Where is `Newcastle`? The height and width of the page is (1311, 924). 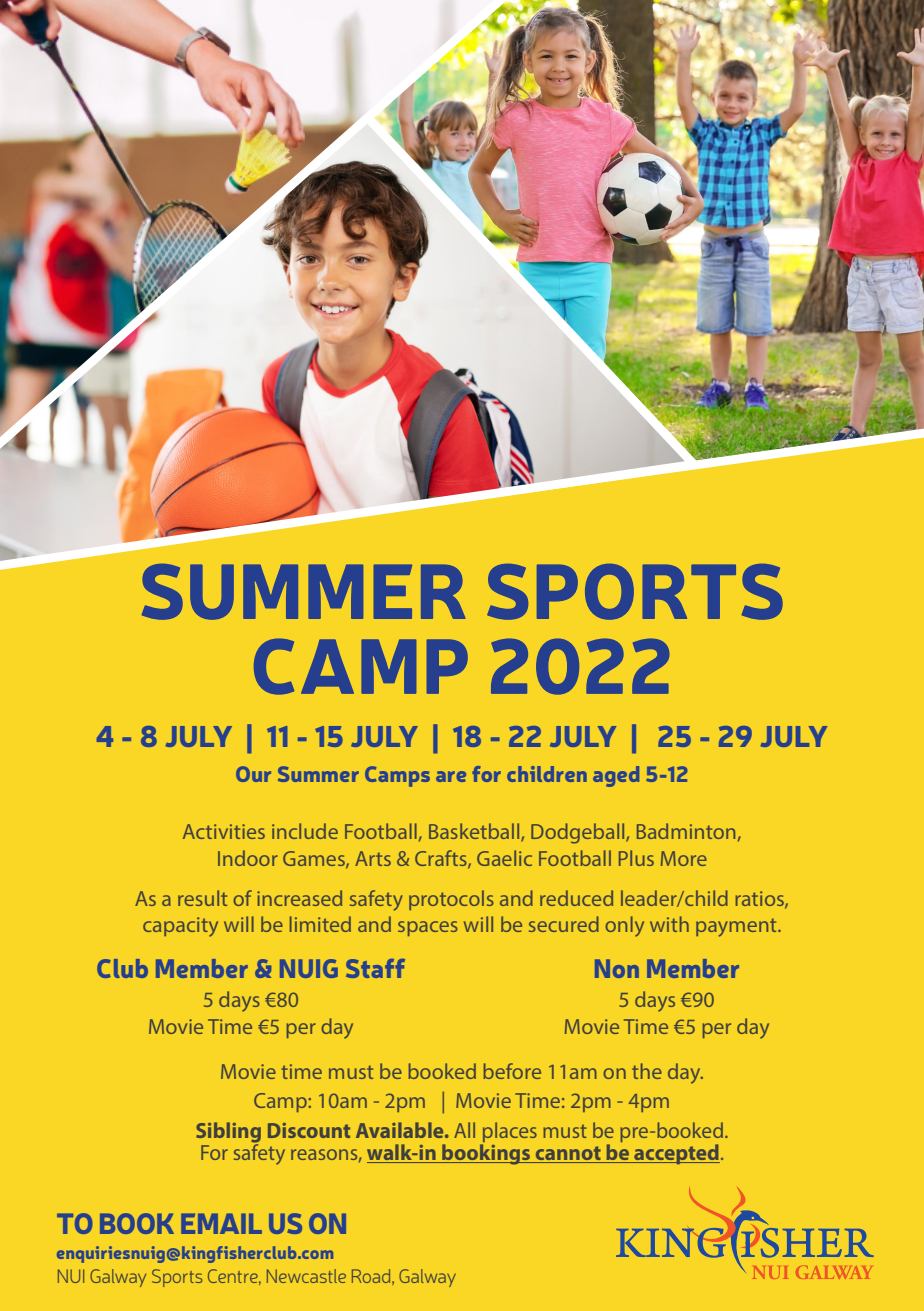
Newcastle is located at coordinates (306, 1276).
